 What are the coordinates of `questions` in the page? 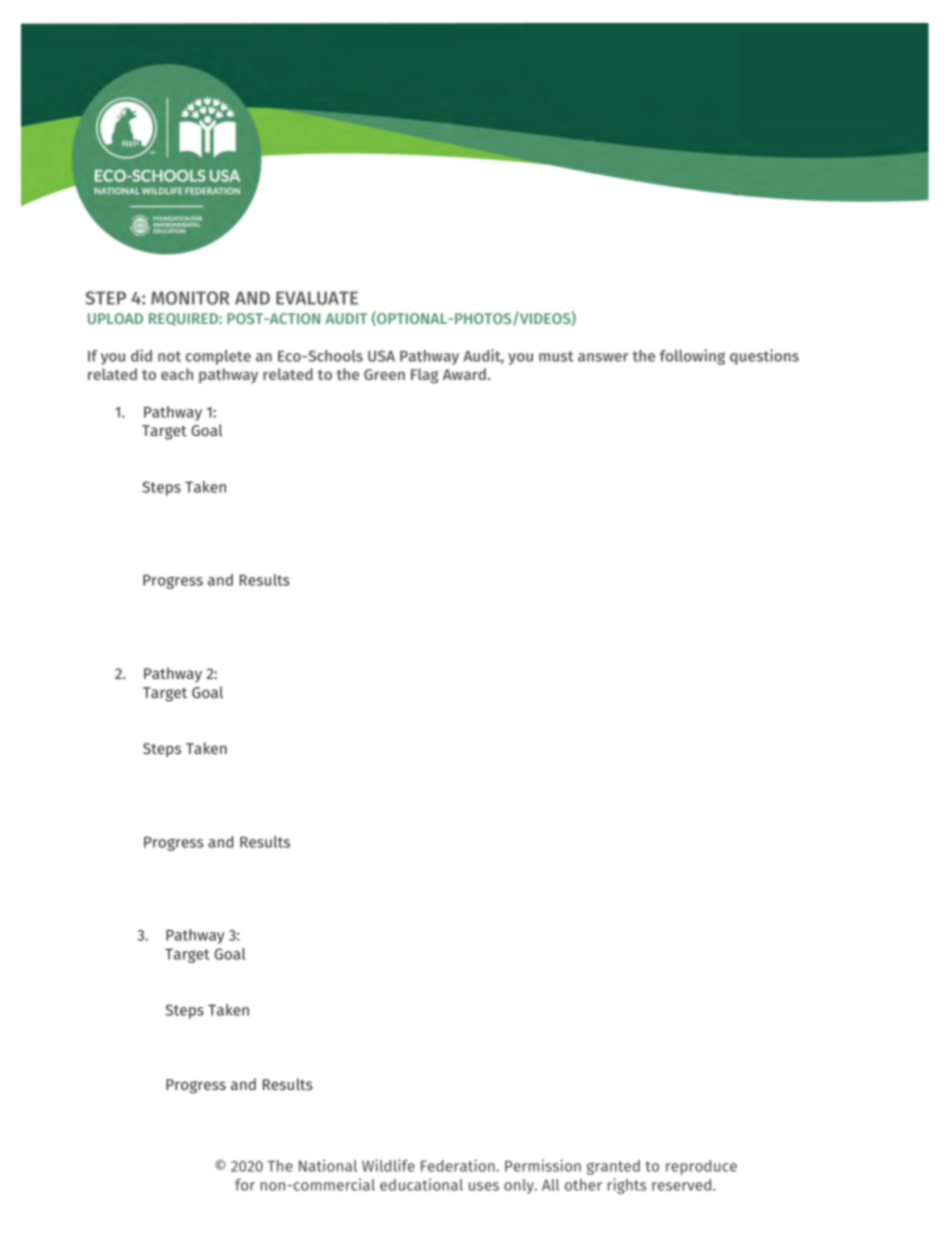 It's located at (764, 357).
